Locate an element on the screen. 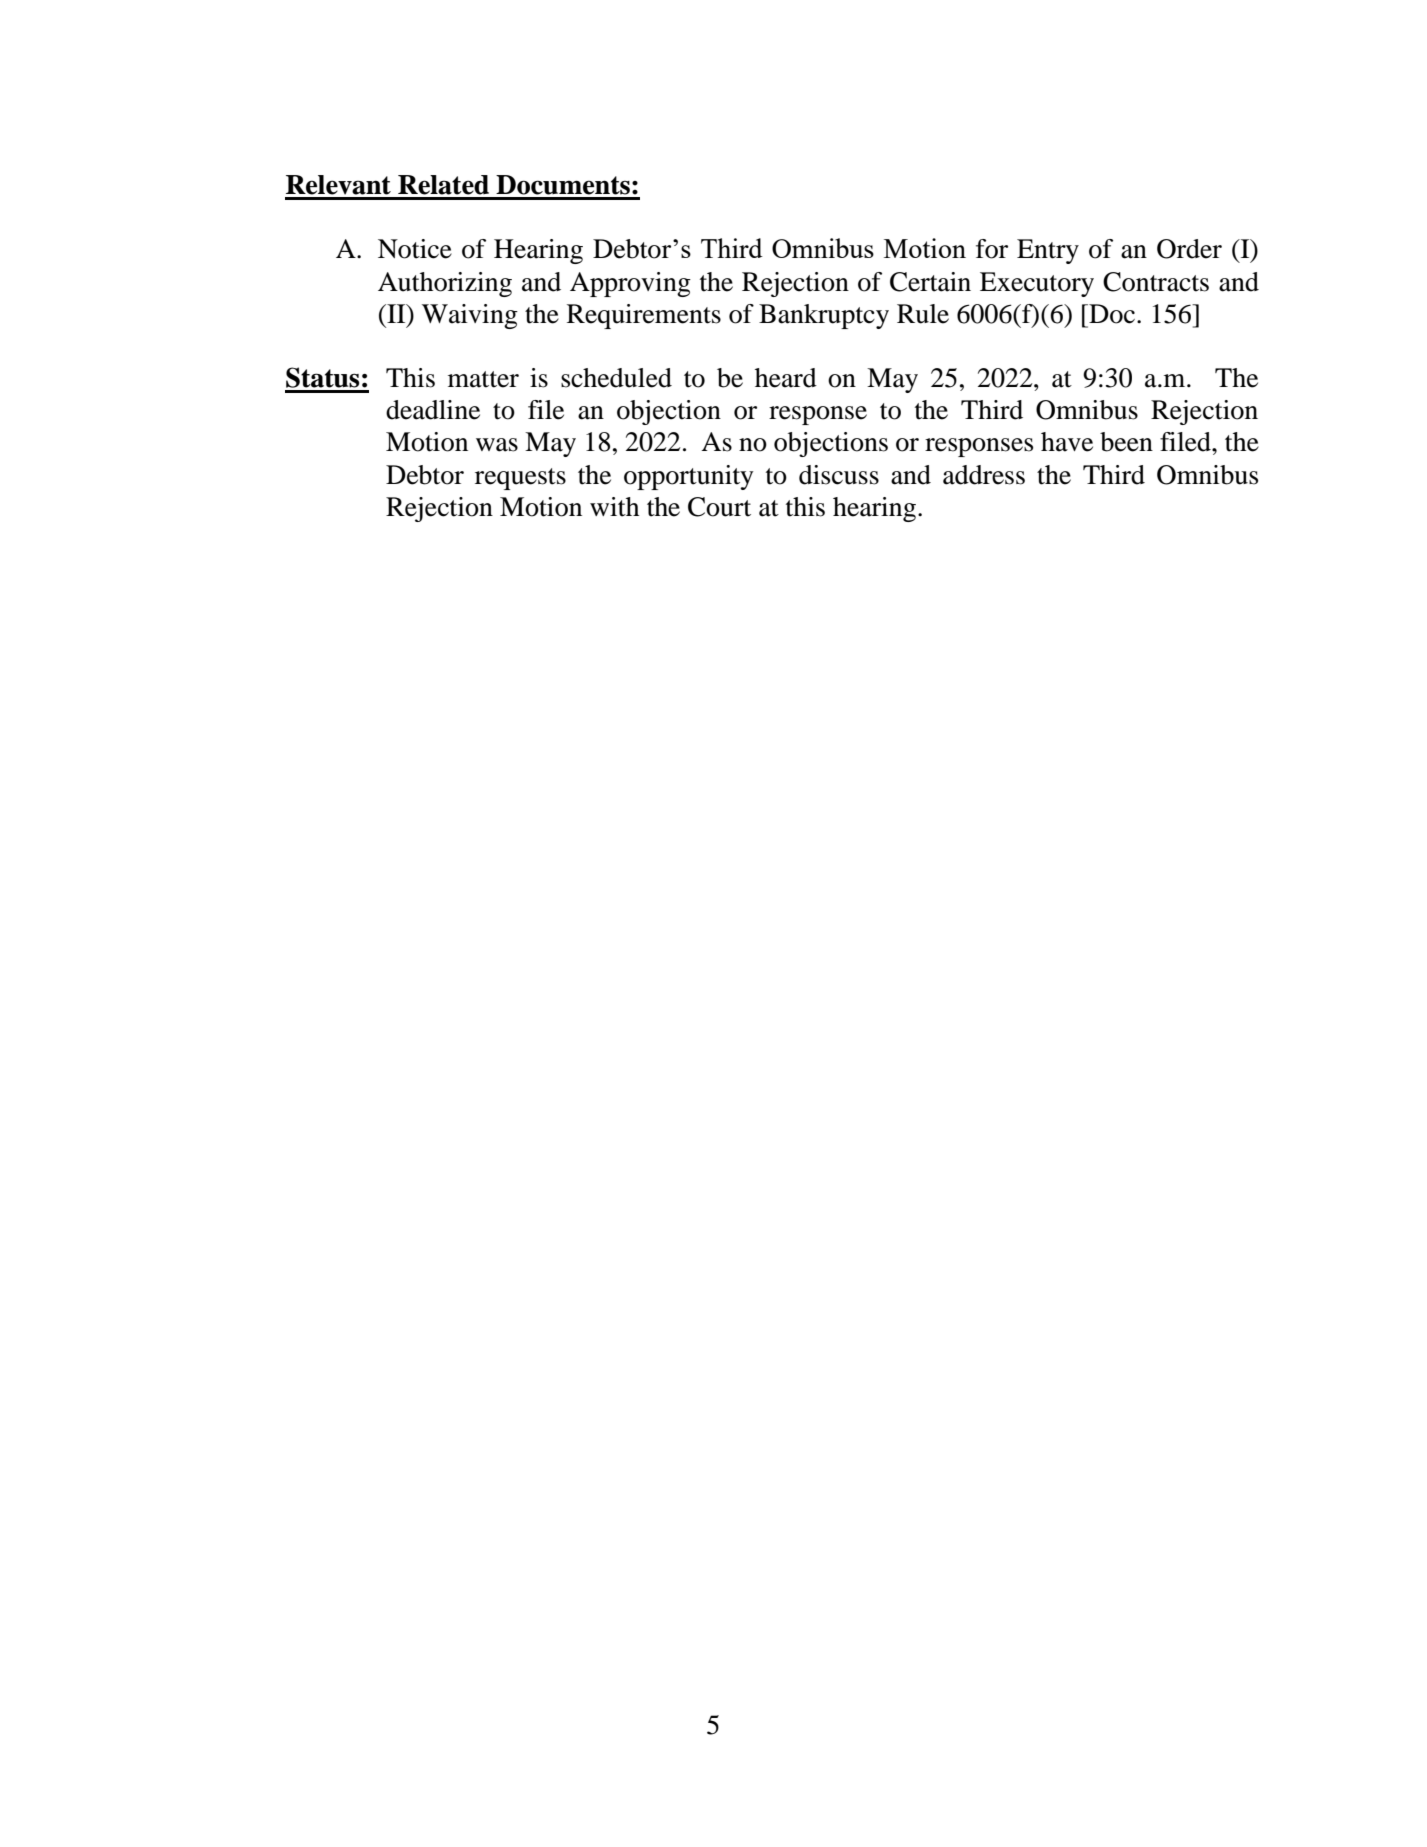 This screenshot has height=1847, width=1427. for is located at coordinates (992, 249).
